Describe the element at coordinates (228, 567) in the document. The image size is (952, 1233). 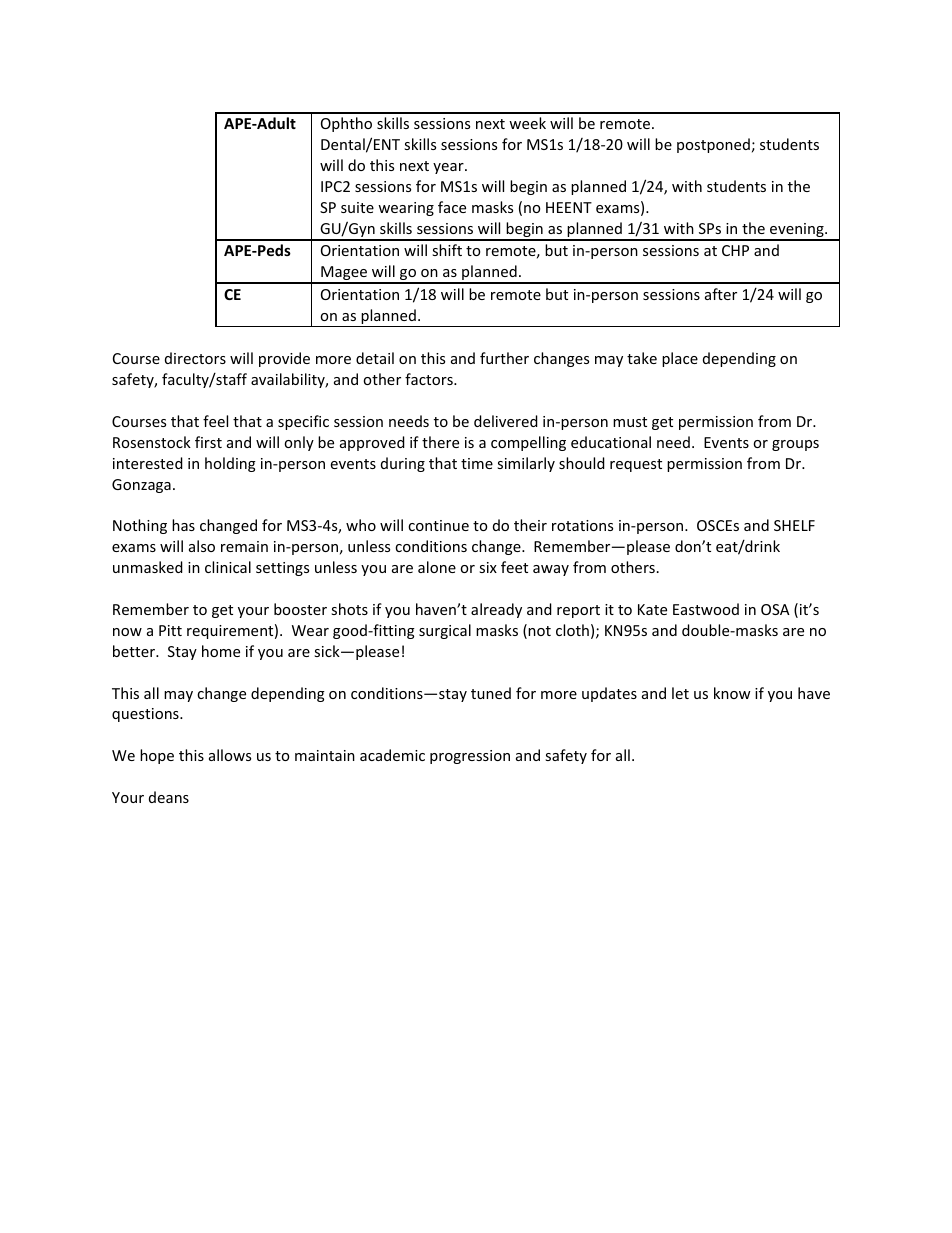
I see `clinical` at that location.
